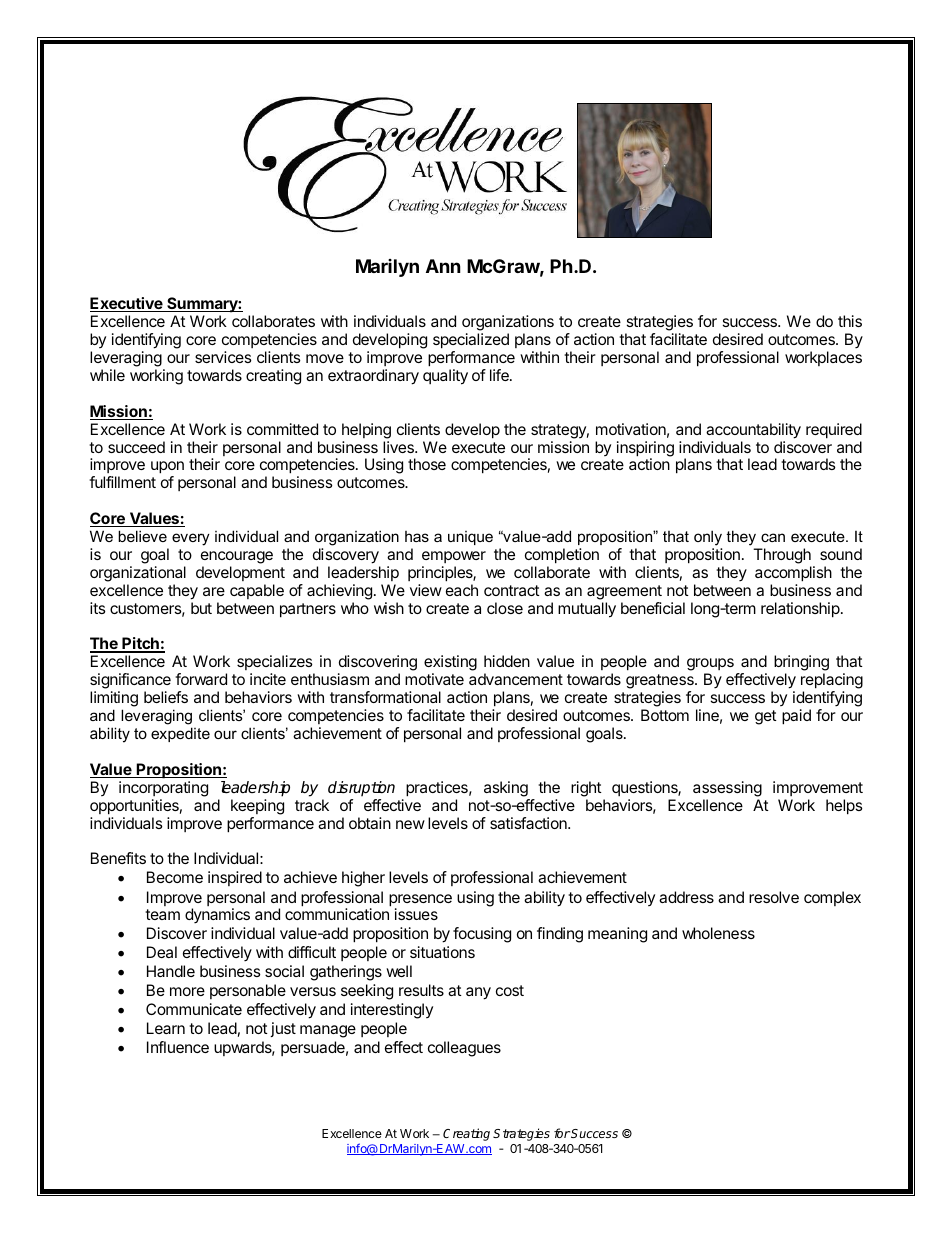  I want to click on Executive, so click(127, 304).
